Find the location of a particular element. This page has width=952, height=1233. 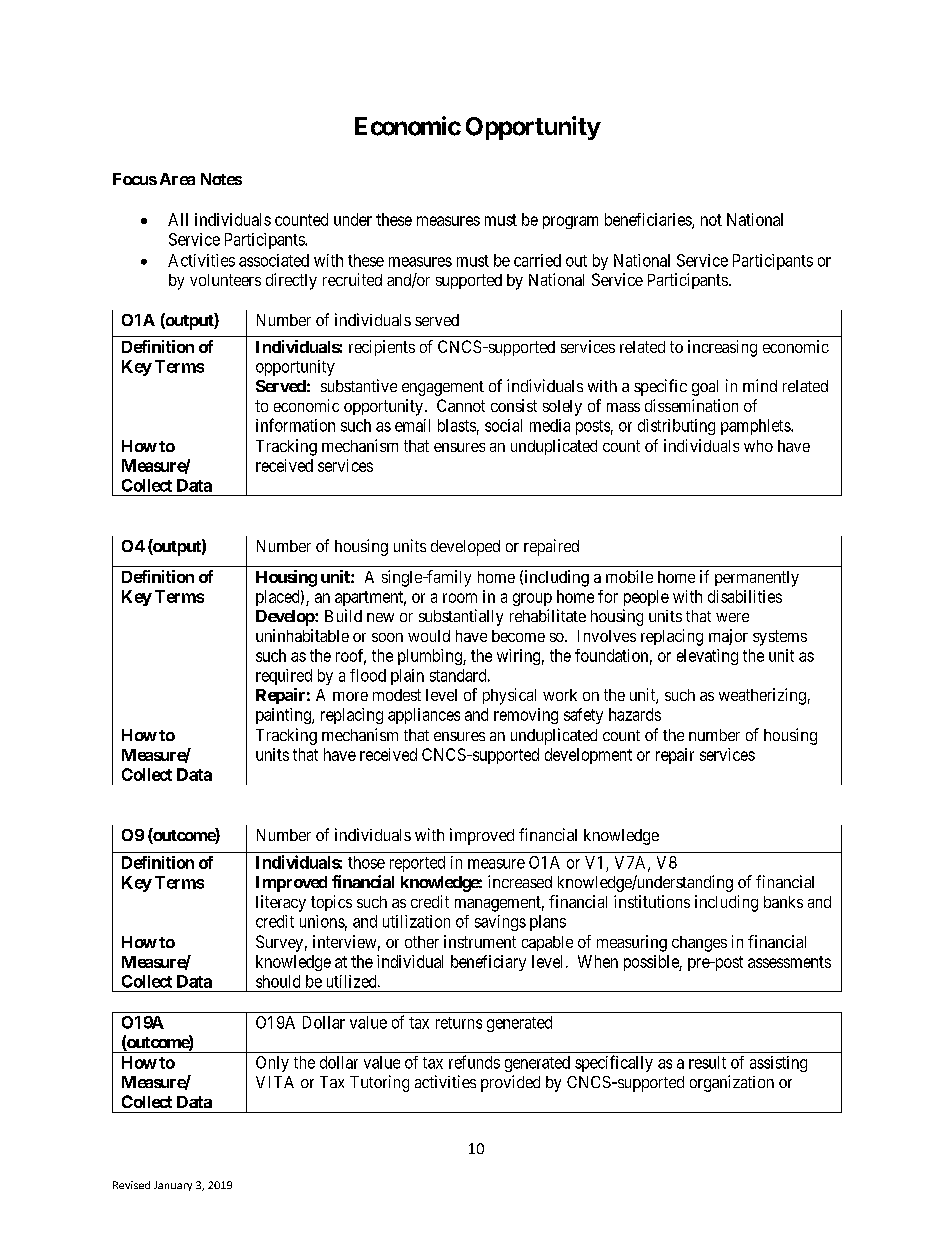

provided is located at coordinates (510, 1083).
